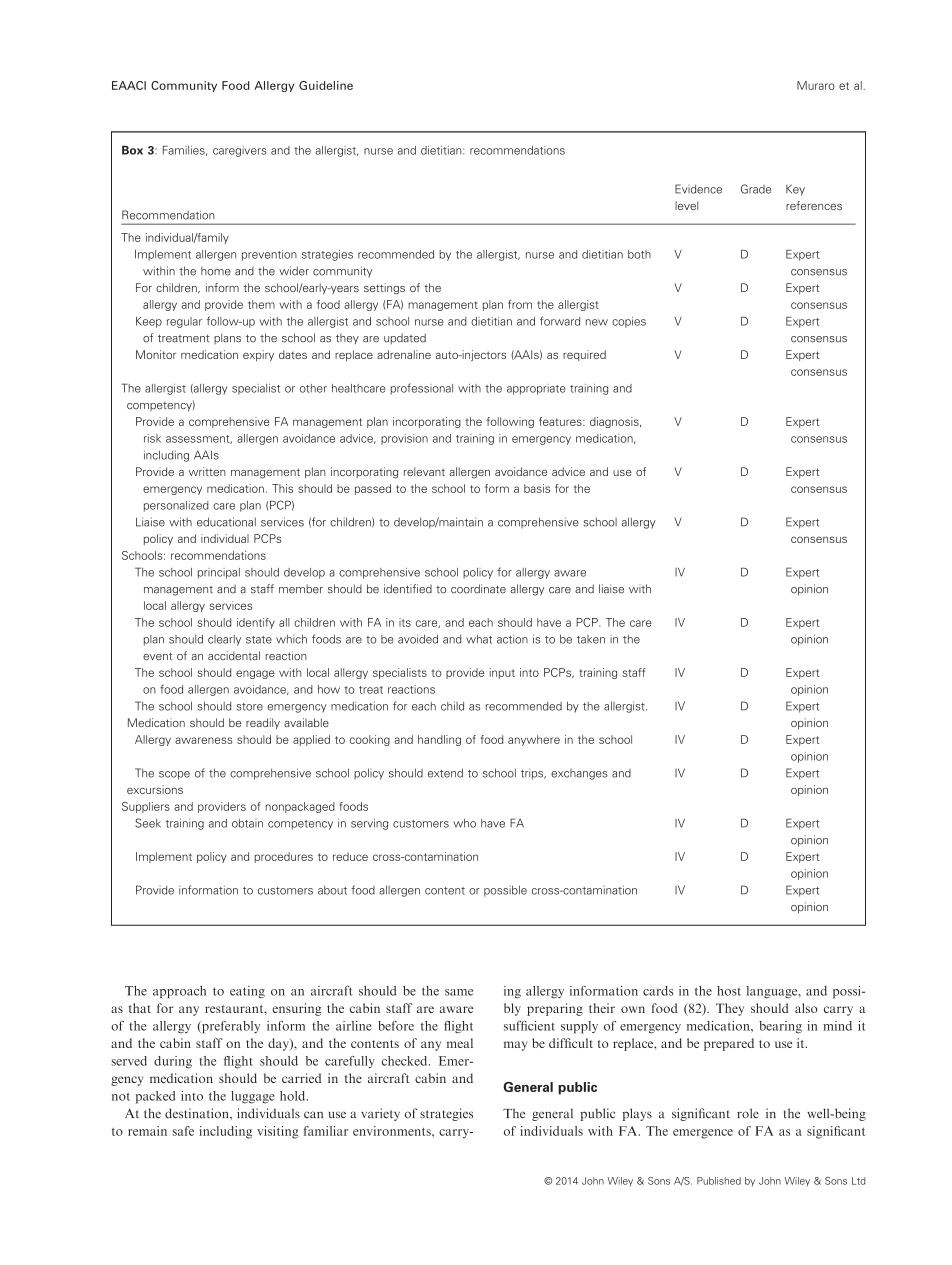 The width and height of the screenshot is (952, 1265). Describe the element at coordinates (380, 1114) in the screenshot. I see `variety` at that location.
